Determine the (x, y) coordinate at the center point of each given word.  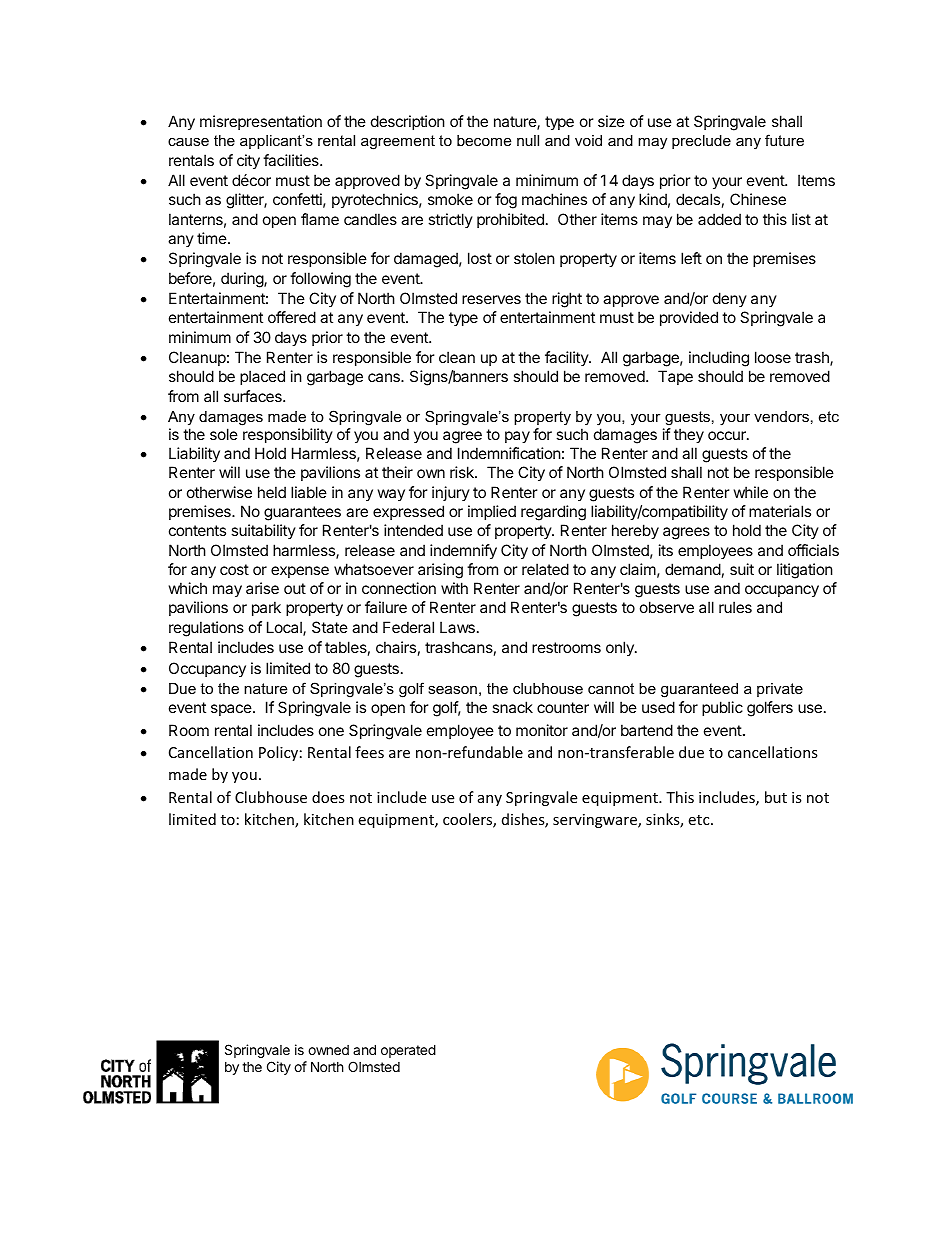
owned (328, 1050)
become (484, 140)
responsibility (288, 435)
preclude (701, 142)
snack (512, 707)
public (722, 708)
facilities (292, 160)
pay (517, 437)
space (231, 710)
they (689, 435)
